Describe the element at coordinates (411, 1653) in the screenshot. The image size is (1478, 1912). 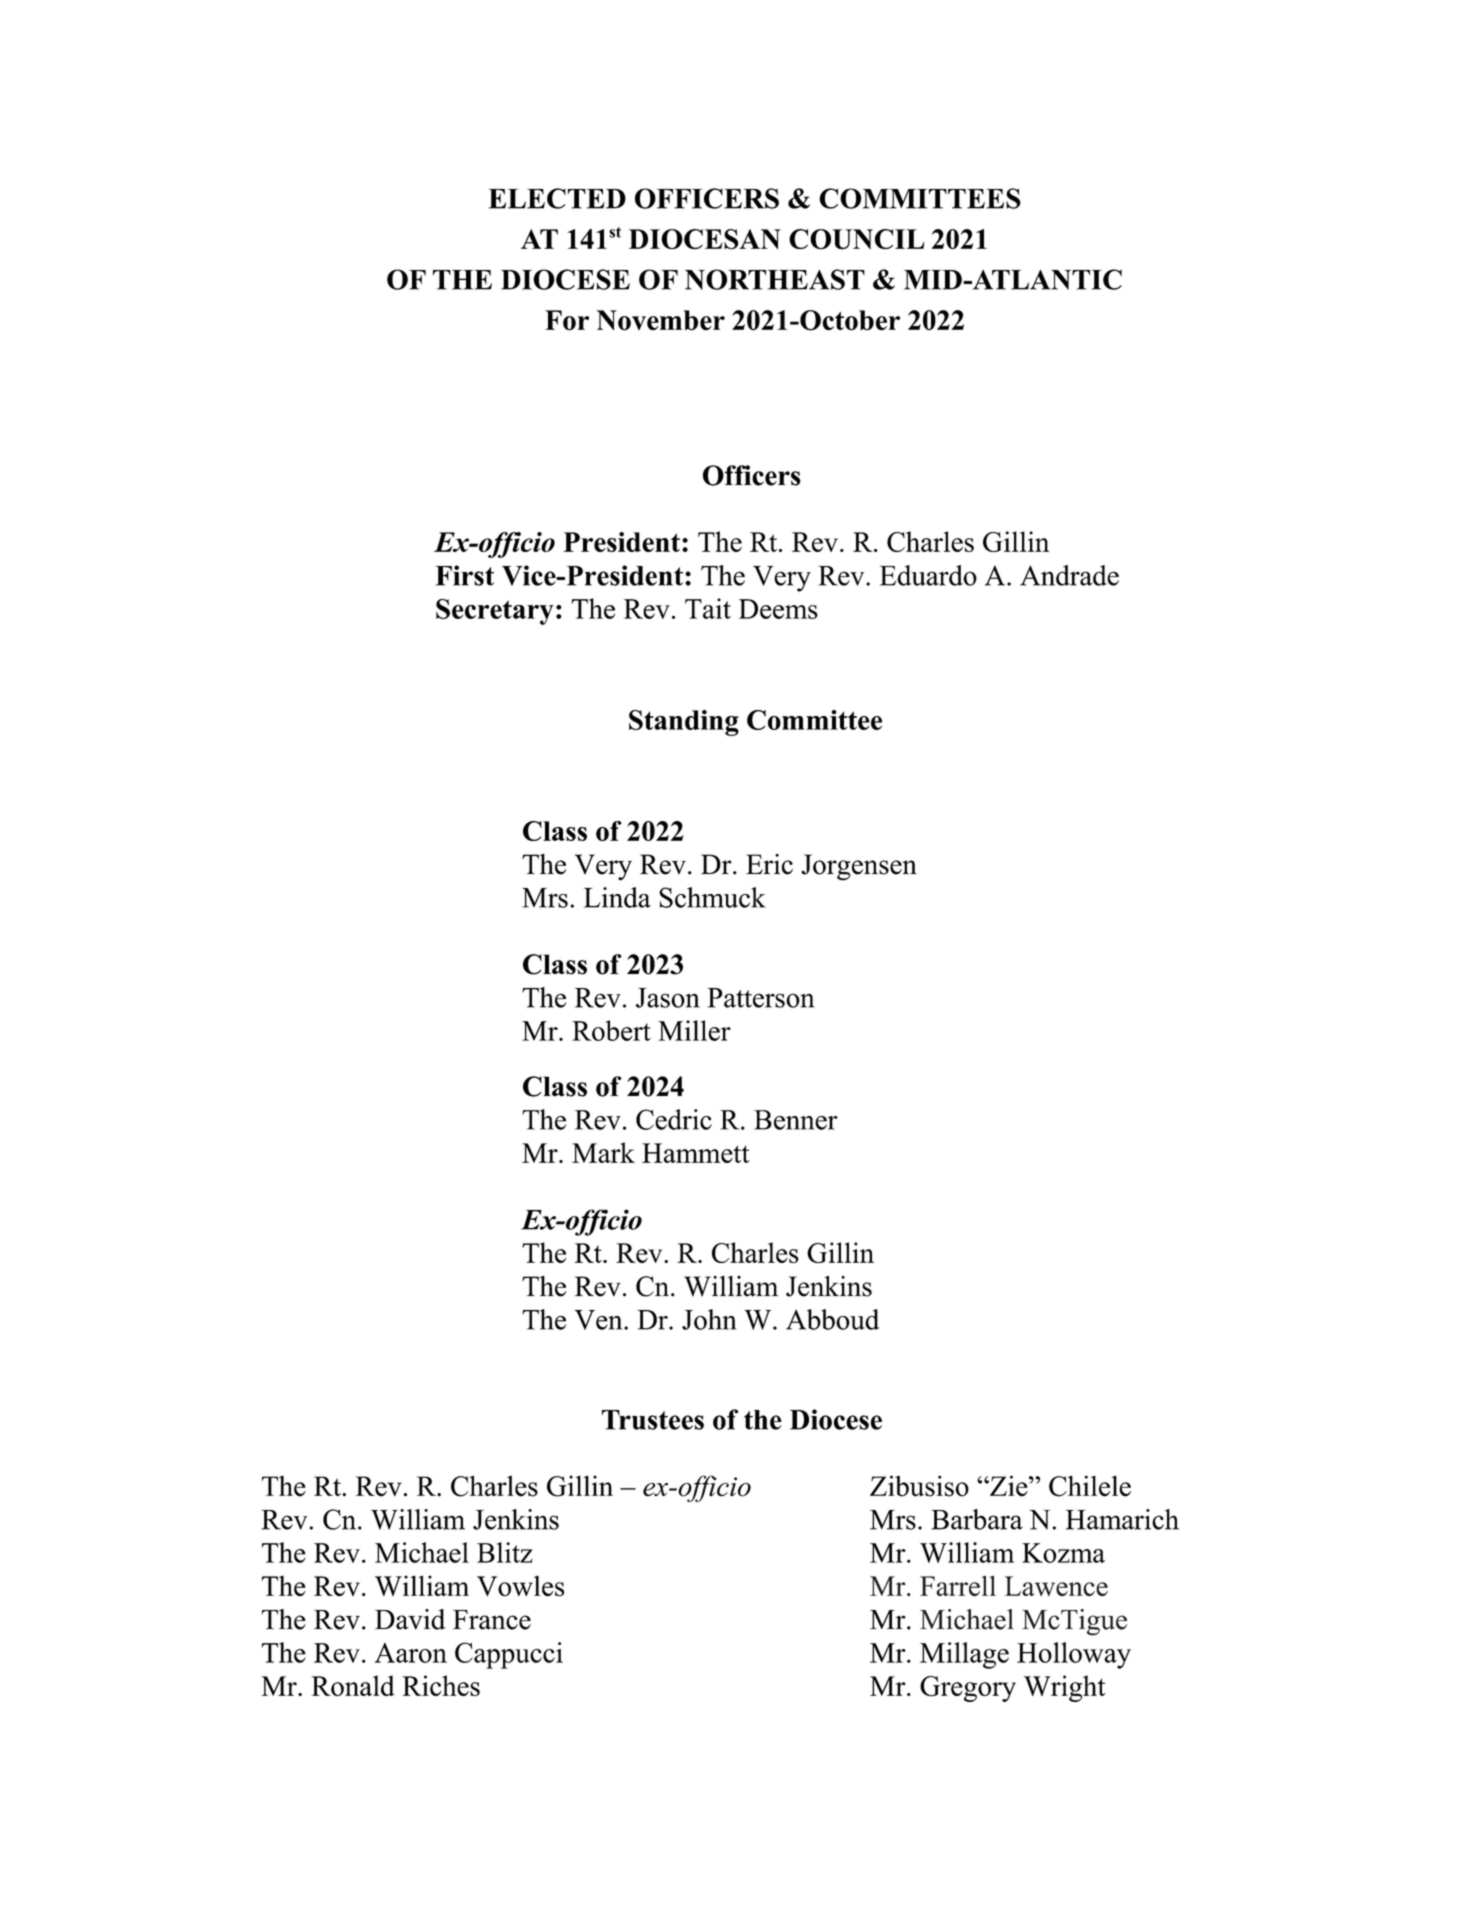
I see `Aaron` at that location.
